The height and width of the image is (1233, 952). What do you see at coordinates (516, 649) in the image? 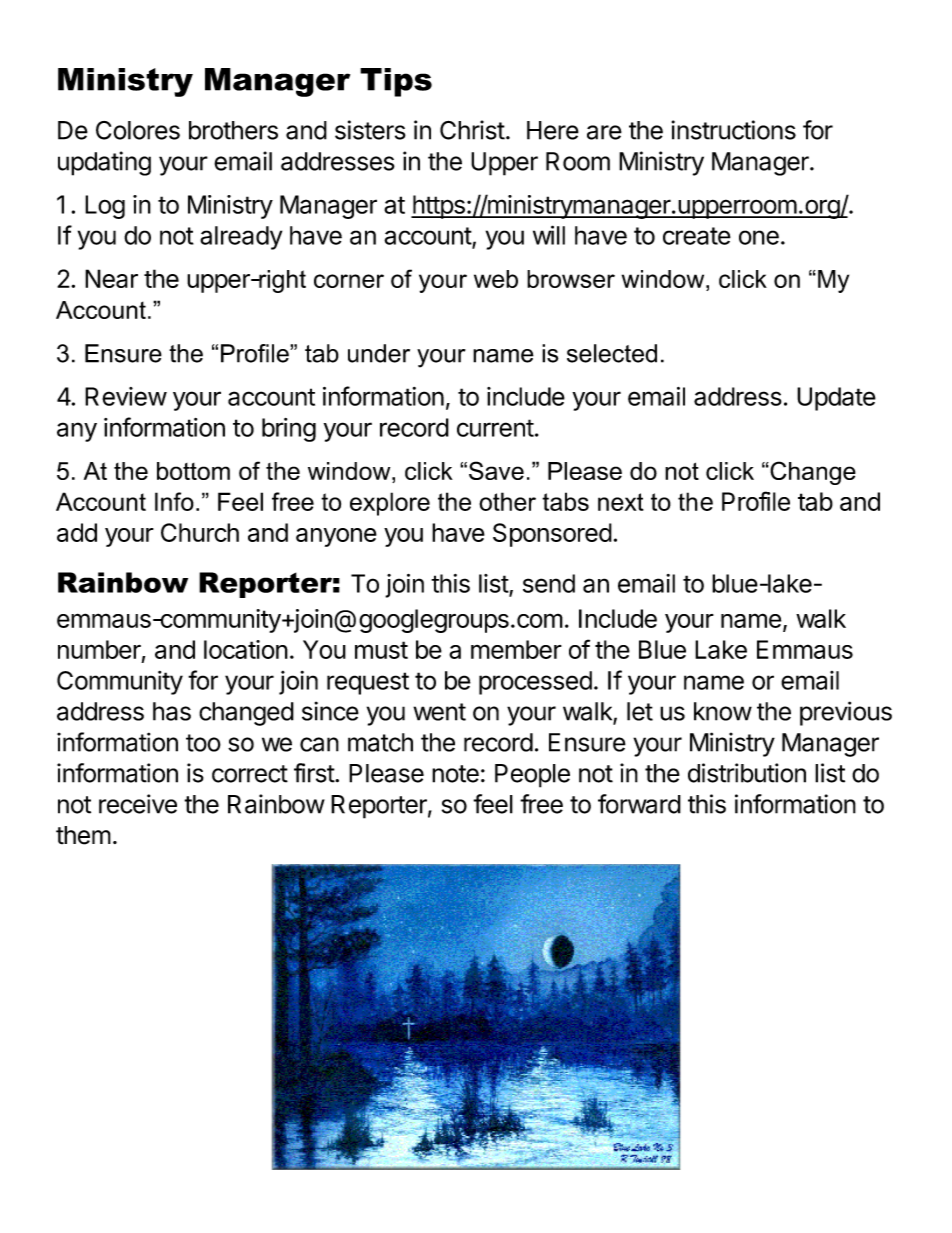
I see `member` at bounding box center [516, 649].
